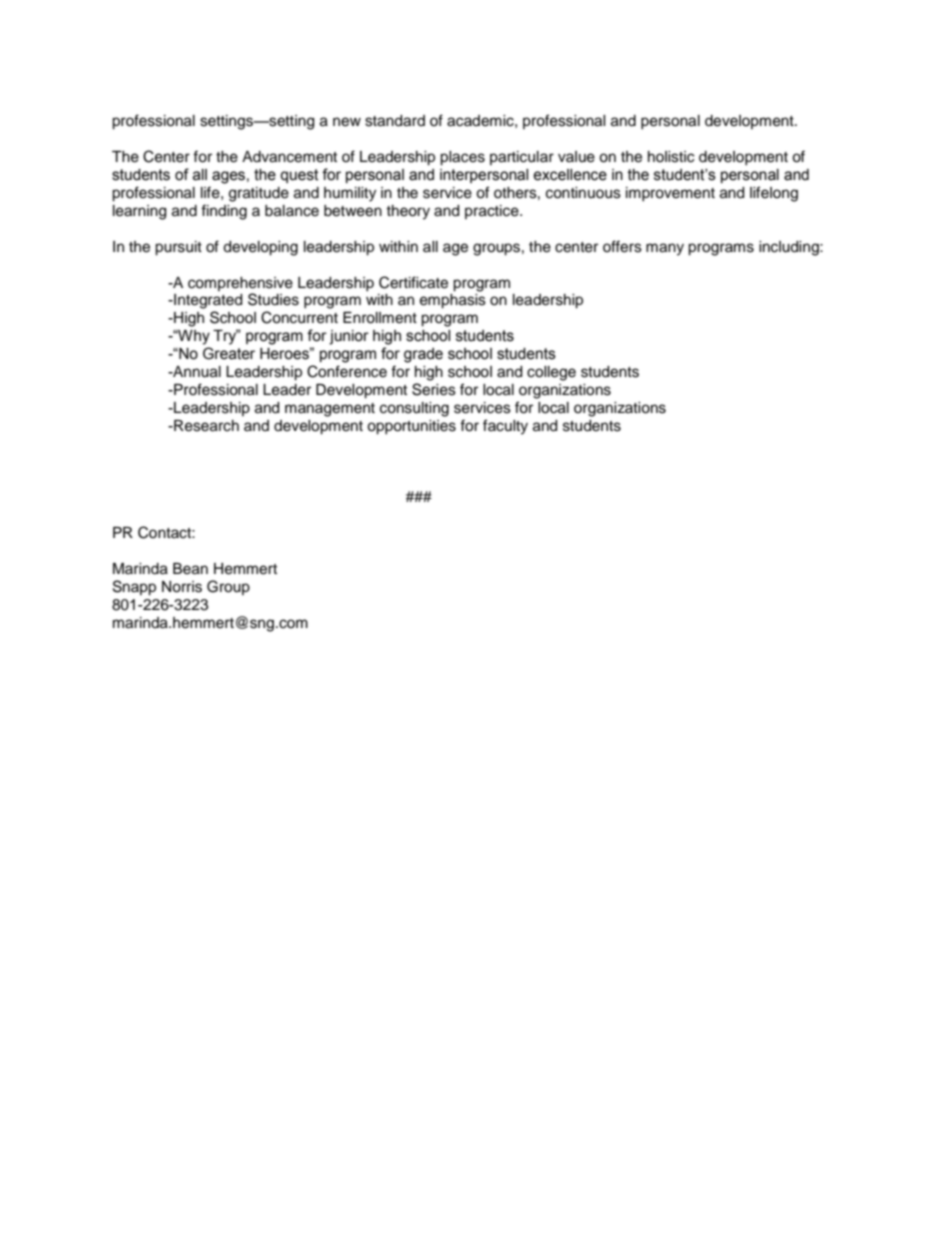  What do you see at coordinates (178, 248) in the screenshot?
I see `pursuit` at bounding box center [178, 248].
